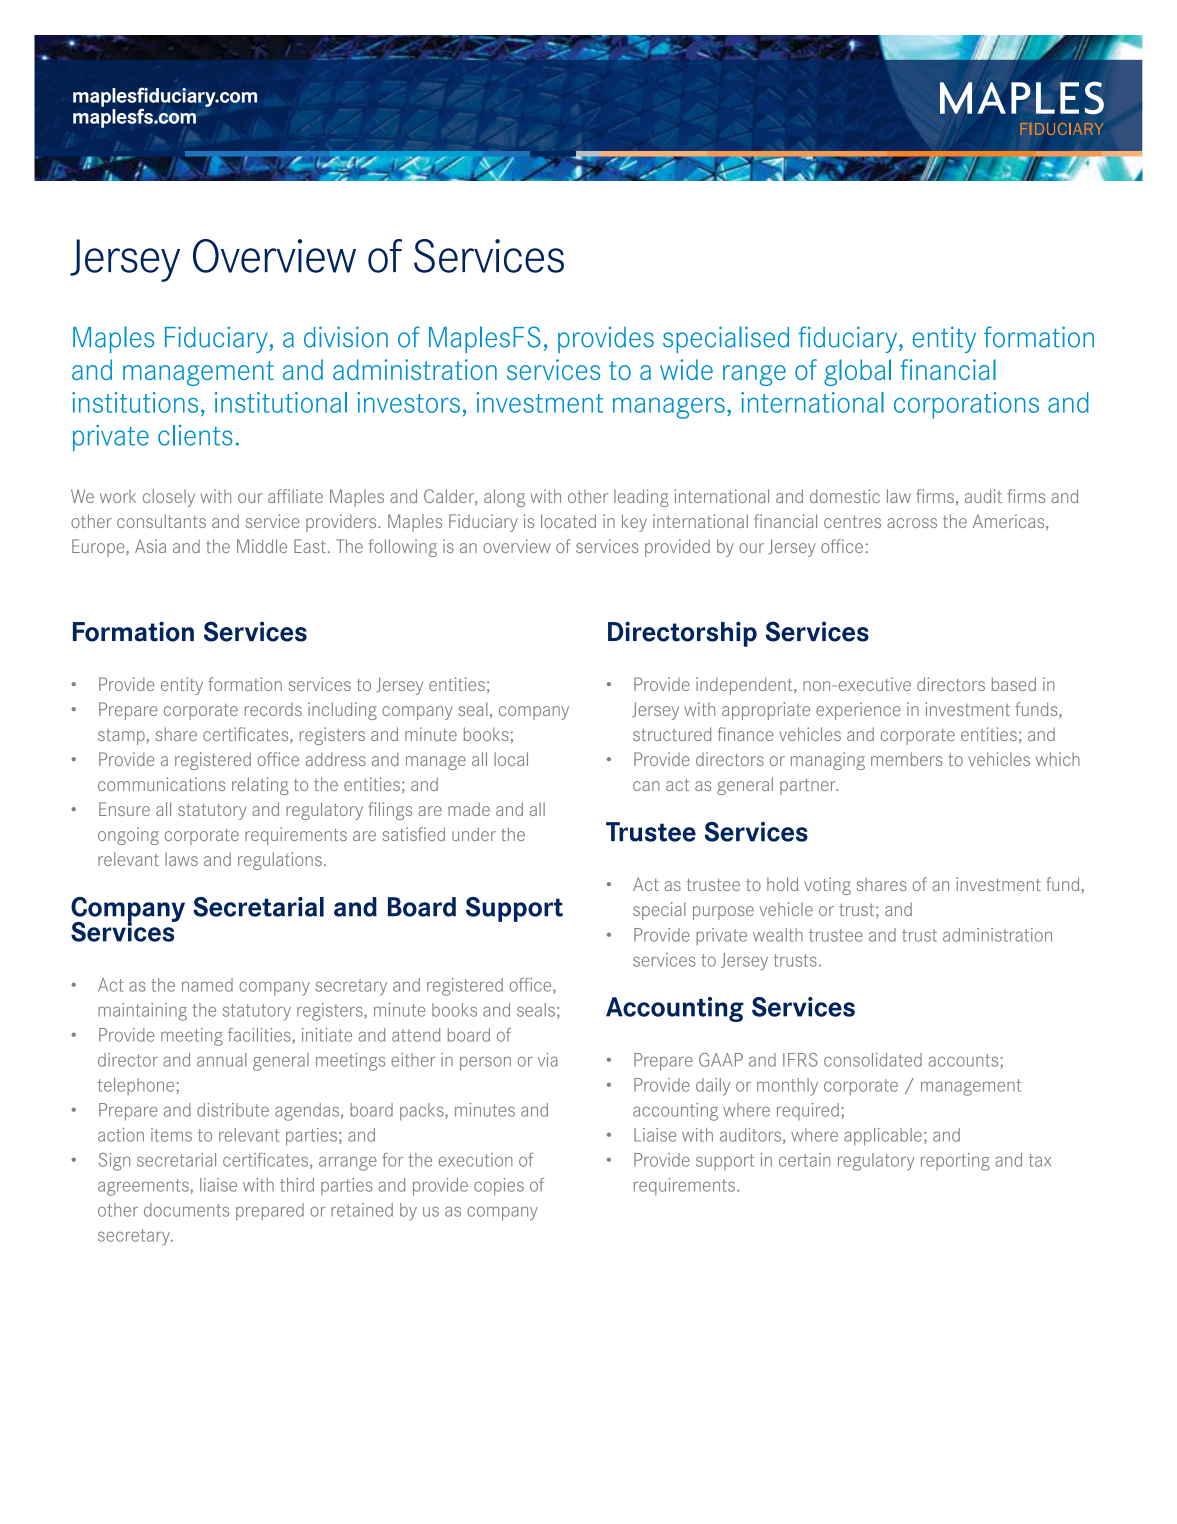 This page has height=1524, width=1177. What do you see at coordinates (273, 709) in the page?
I see `records` at bounding box center [273, 709].
